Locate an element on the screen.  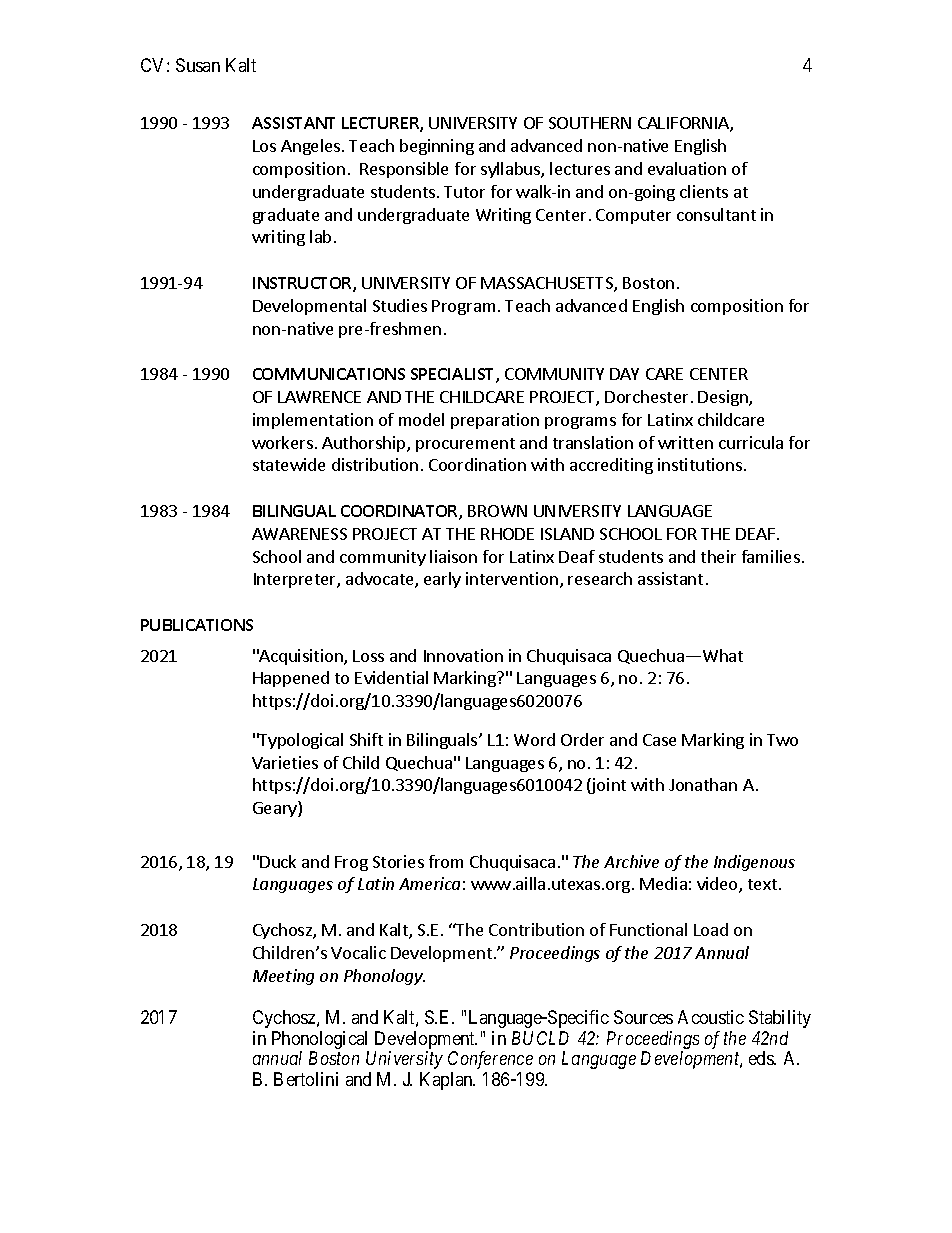
beginning is located at coordinates (437, 147).
